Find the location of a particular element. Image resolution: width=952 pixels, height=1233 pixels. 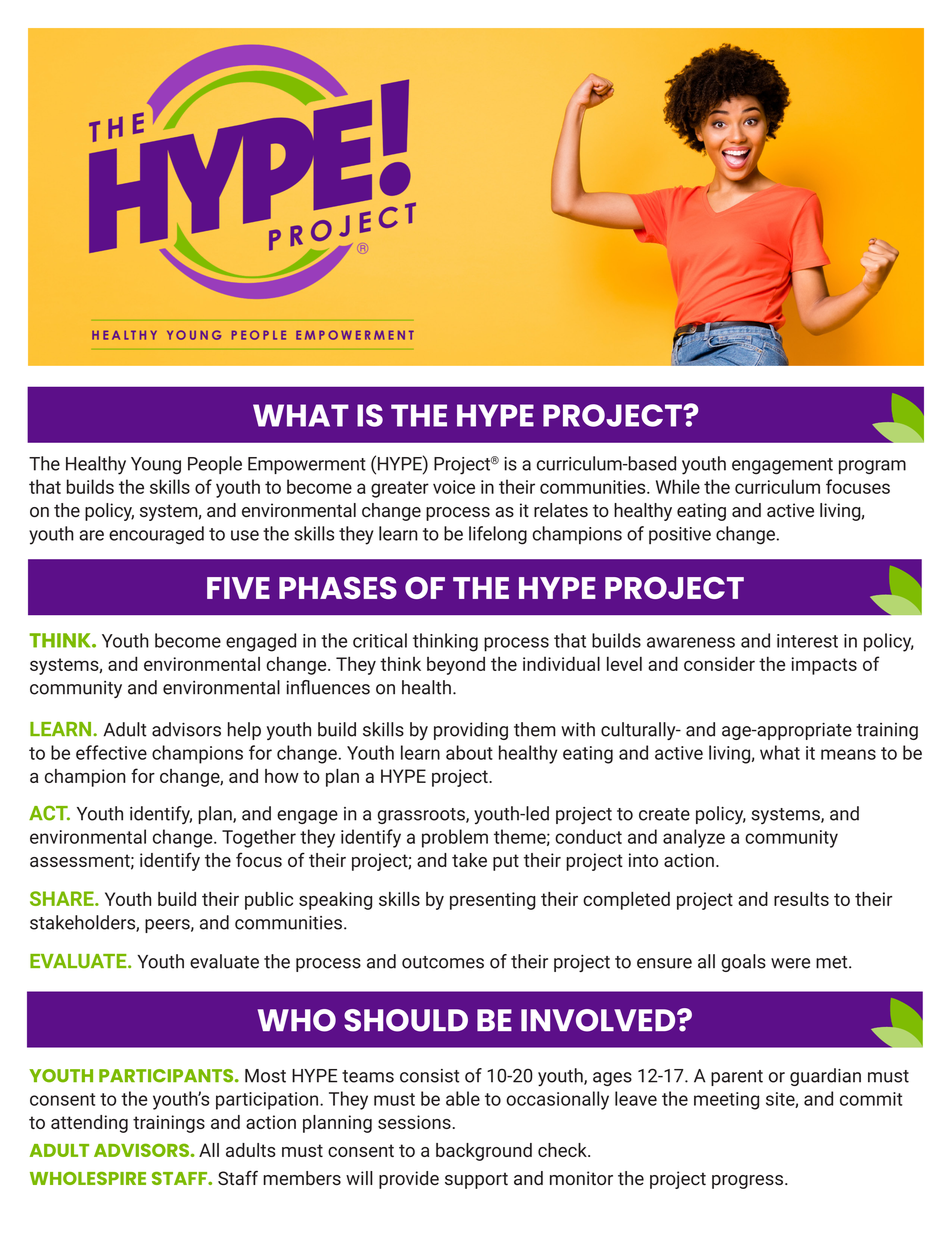

help is located at coordinates (244, 731).
